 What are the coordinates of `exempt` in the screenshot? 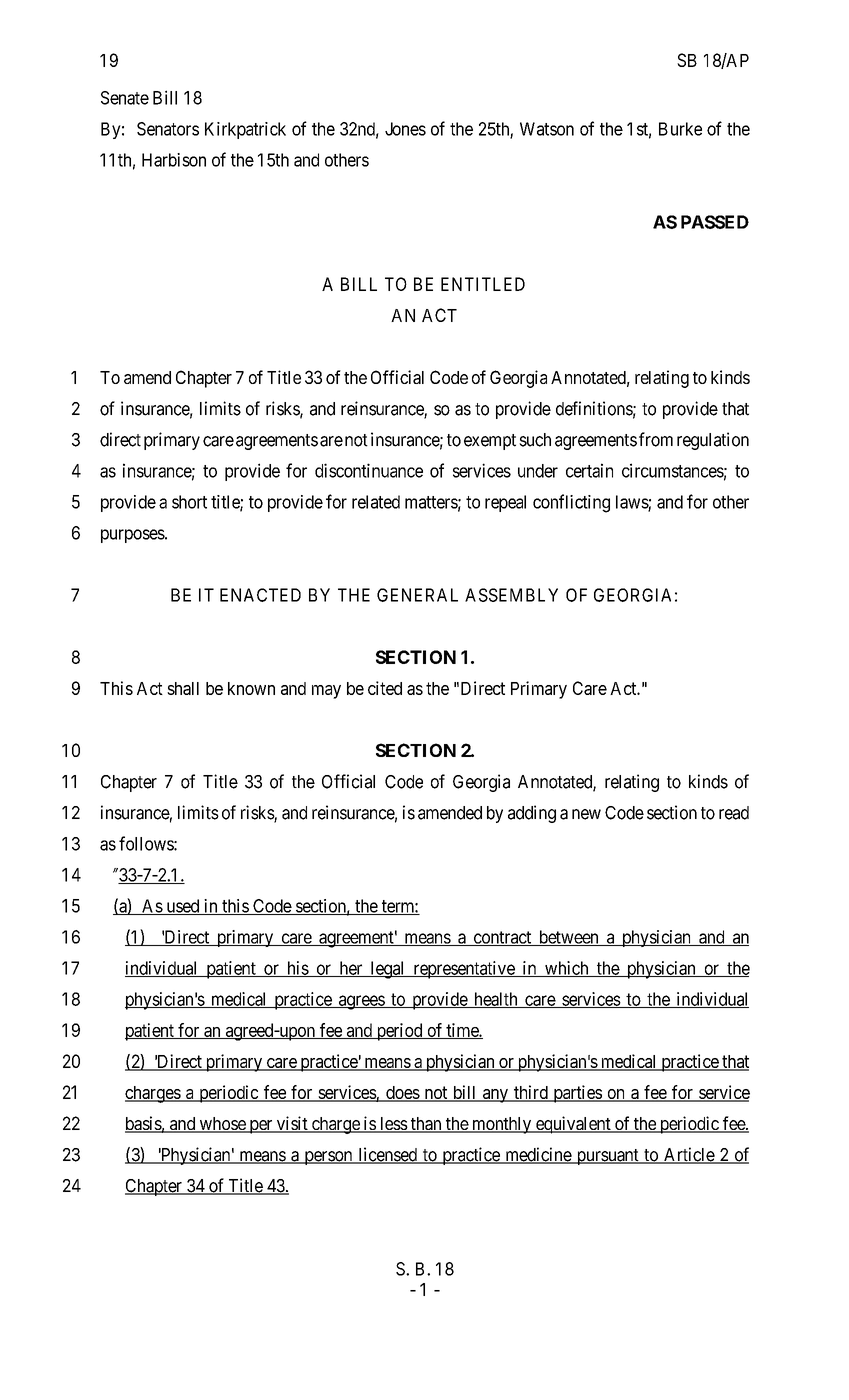 It's located at (490, 442).
